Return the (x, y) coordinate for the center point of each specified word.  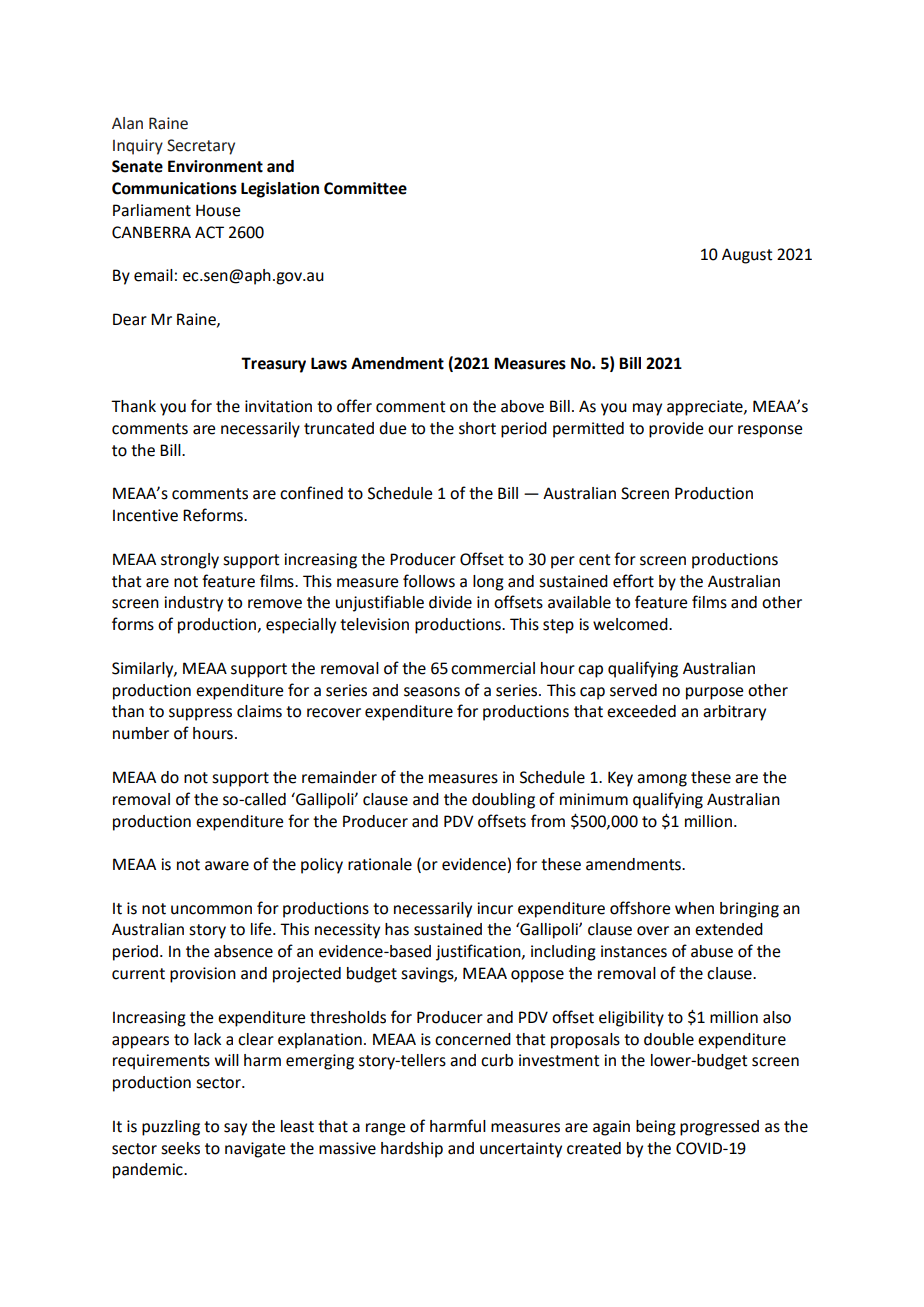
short (477, 428)
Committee (365, 188)
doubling (503, 801)
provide (676, 430)
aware (227, 866)
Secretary (201, 147)
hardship (412, 1150)
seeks (180, 1148)
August (747, 256)
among (662, 780)
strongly (190, 561)
